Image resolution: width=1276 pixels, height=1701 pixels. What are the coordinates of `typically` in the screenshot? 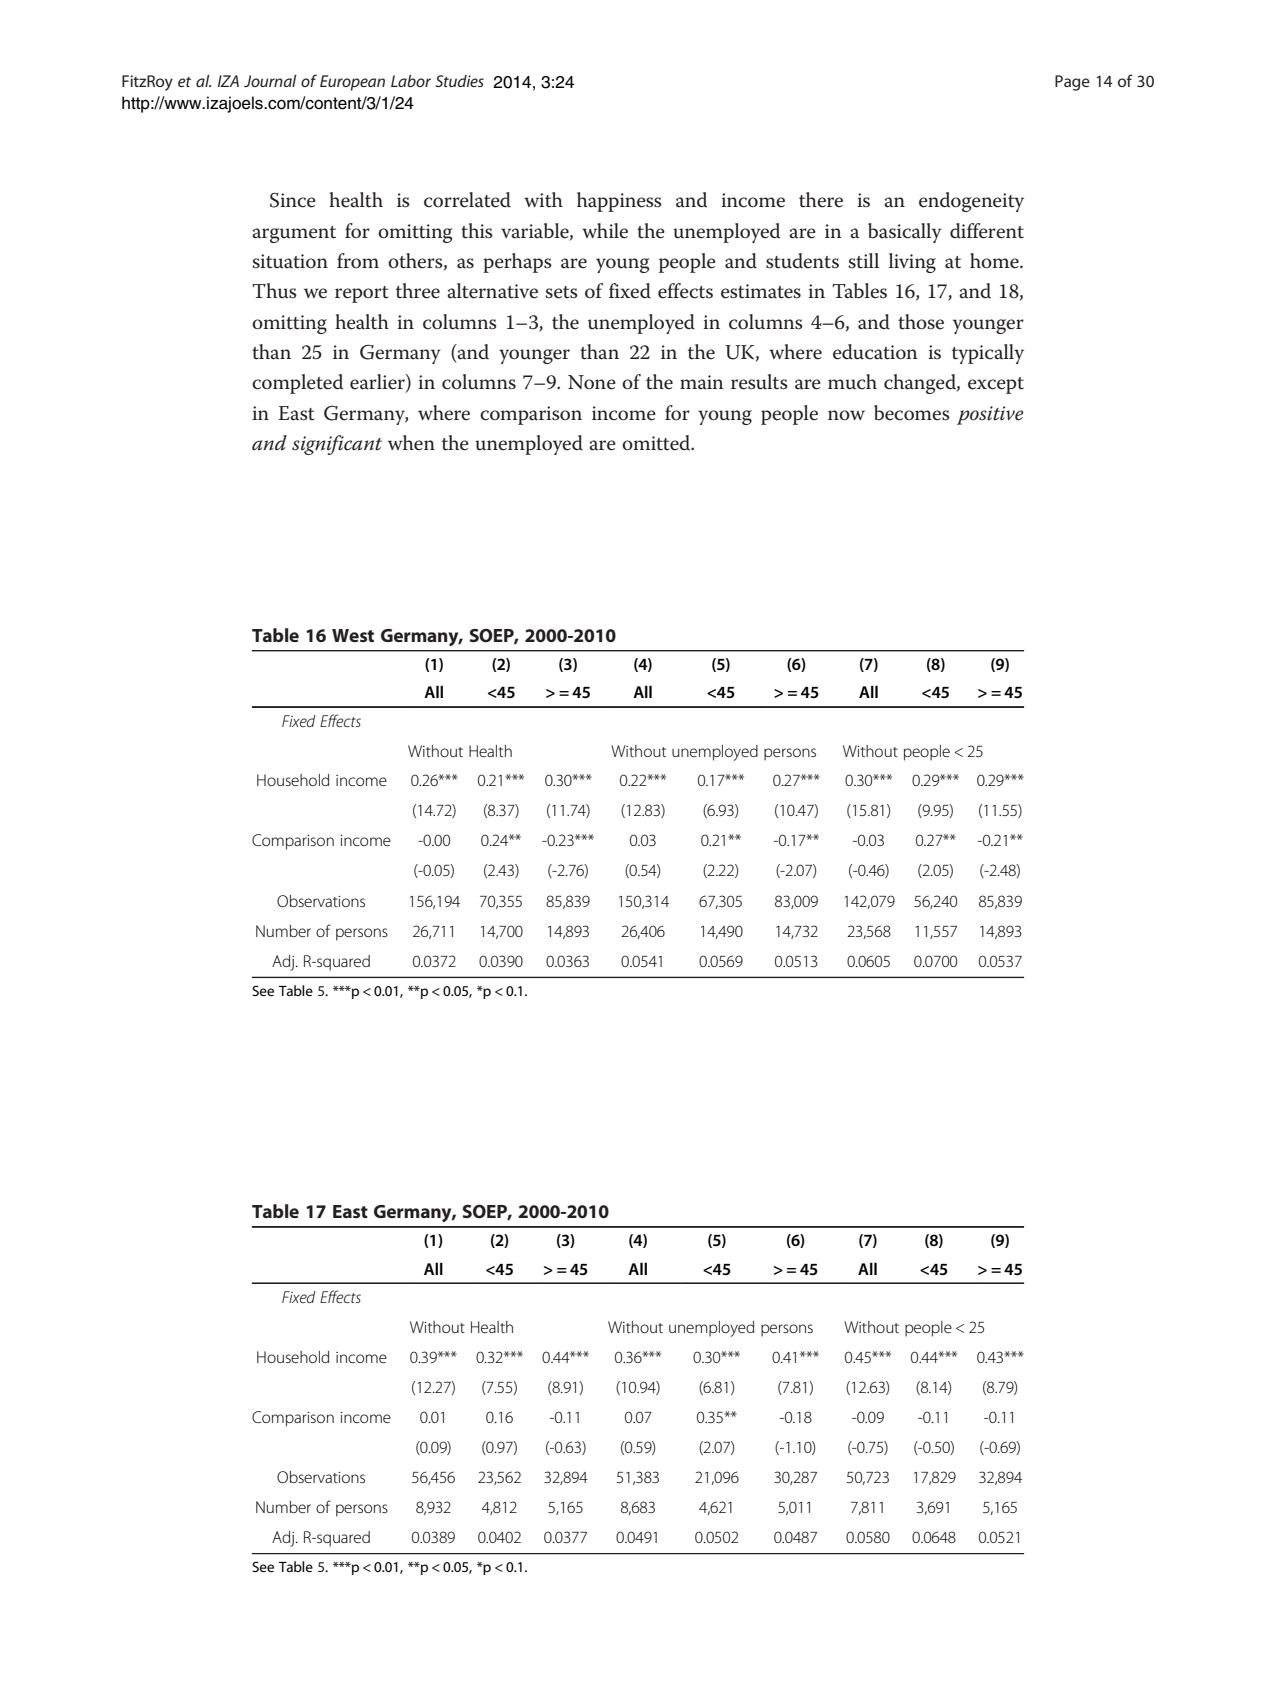 It's located at (988, 354).
